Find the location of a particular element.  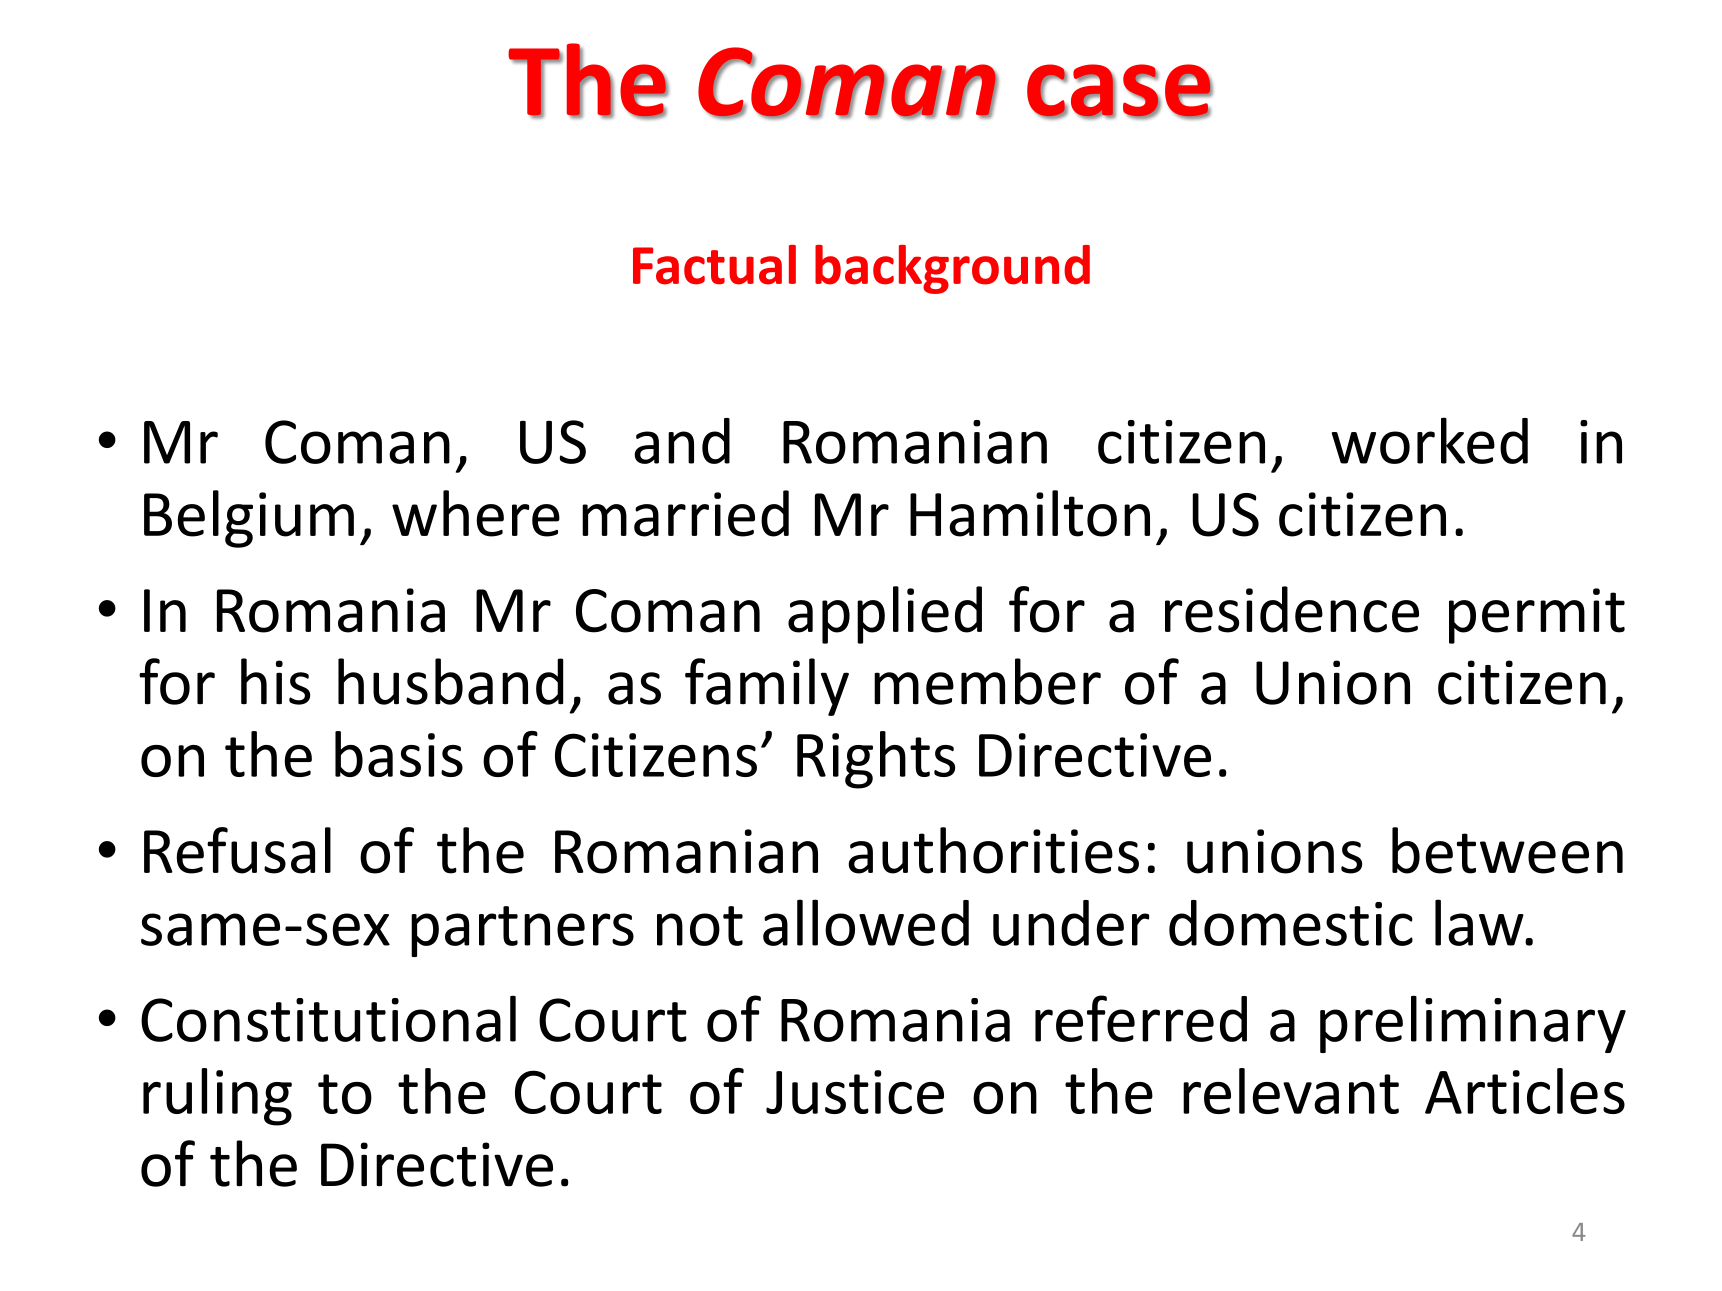

Factual is located at coordinates (714, 265).
